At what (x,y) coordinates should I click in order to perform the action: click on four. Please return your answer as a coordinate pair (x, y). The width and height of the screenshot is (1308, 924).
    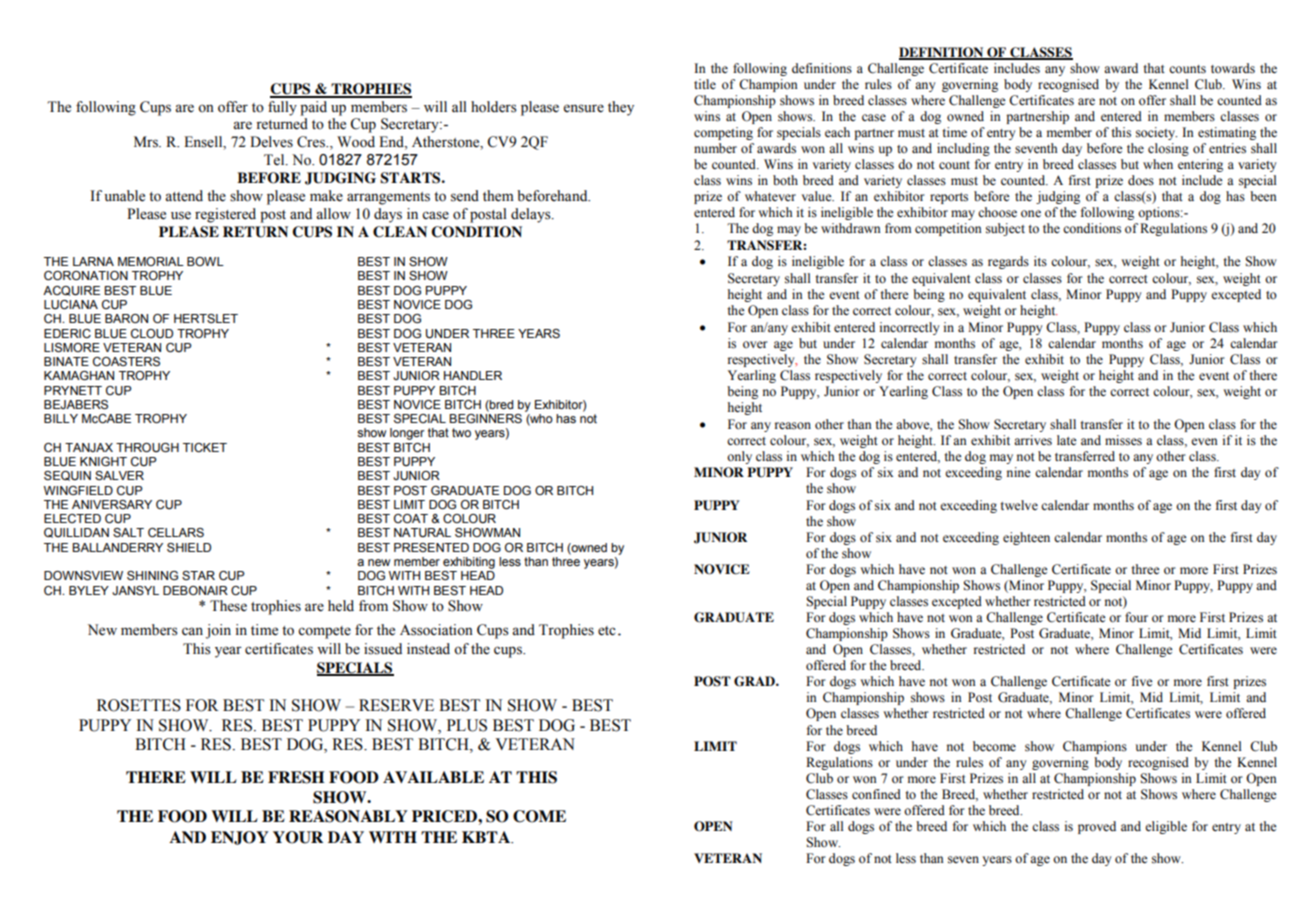
    Looking at the image, I should click on (1136, 617).
